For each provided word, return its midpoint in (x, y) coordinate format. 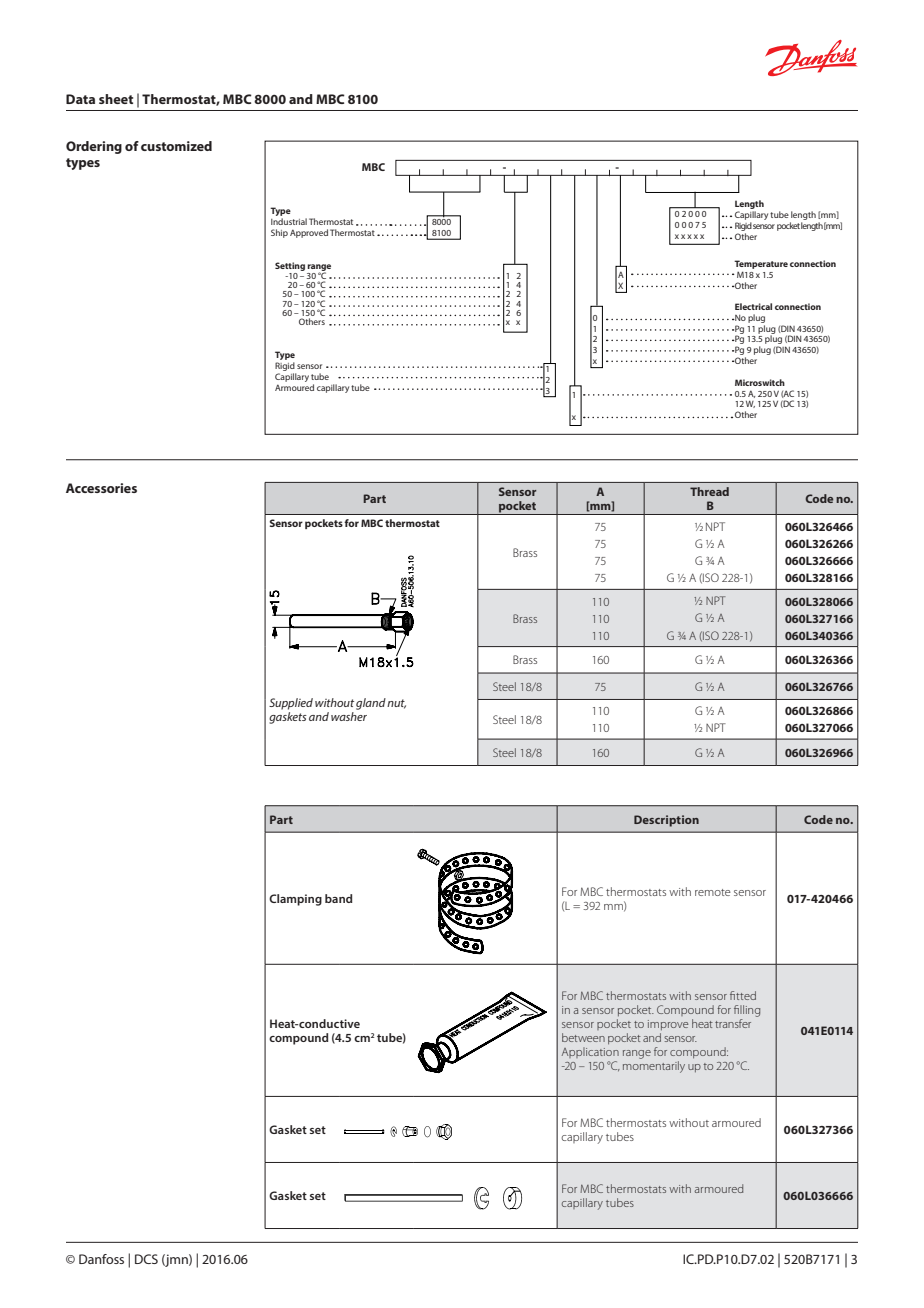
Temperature (761, 264)
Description (666, 821)
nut (396, 704)
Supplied (291, 704)
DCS (146, 1259)
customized (176, 146)
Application (590, 1052)
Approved (309, 233)
